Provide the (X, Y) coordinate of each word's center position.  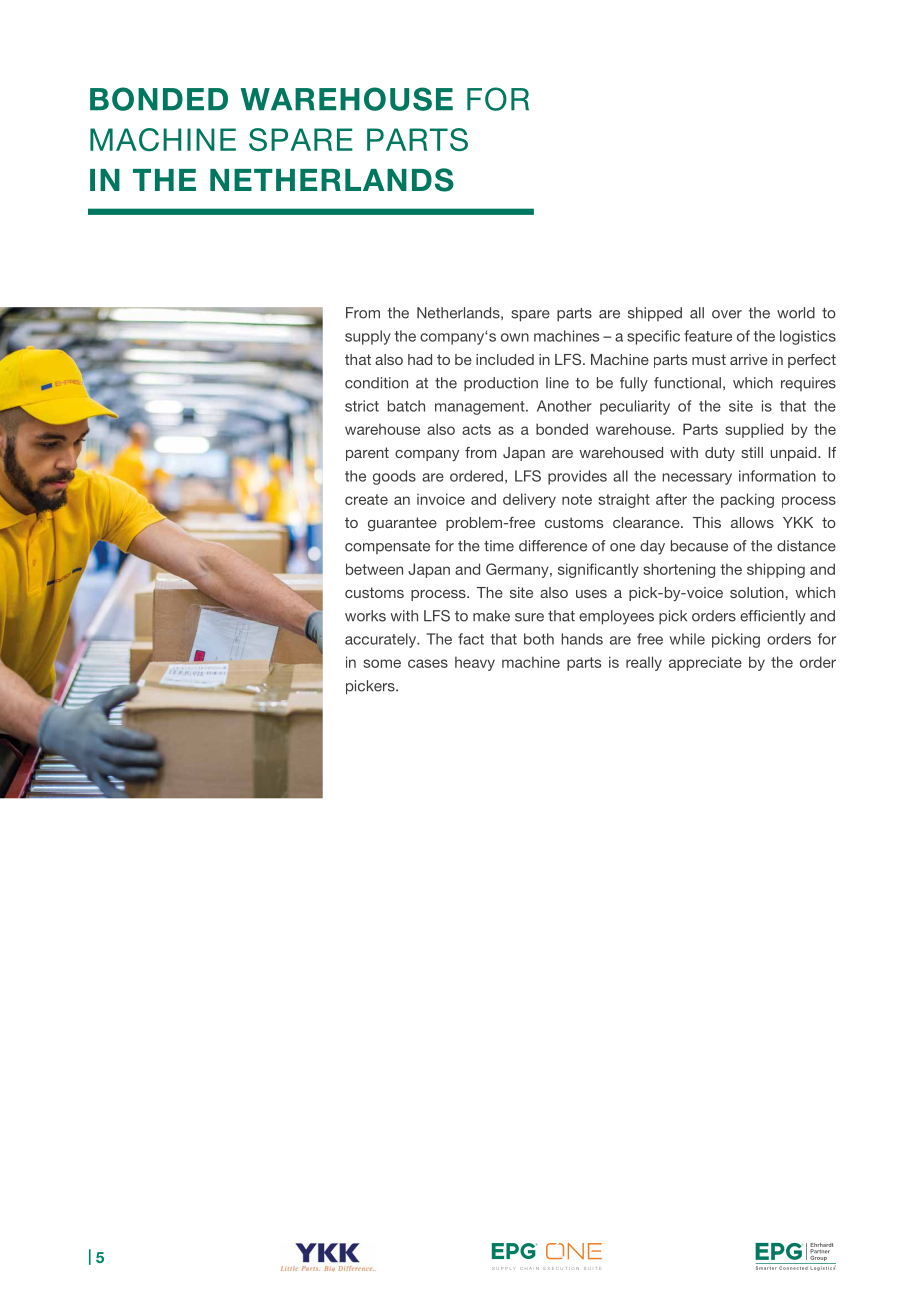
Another (564, 406)
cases (428, 663)
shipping (776, 570)
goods (394, 477)
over (727, 314)
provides (577, 477)
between (374, 569)
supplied (754, 430)
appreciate (705, 663)
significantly (598, 570)
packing (747, 500)
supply (368, 337)
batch (406, 406)
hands (582, 639)
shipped (655, 314)
